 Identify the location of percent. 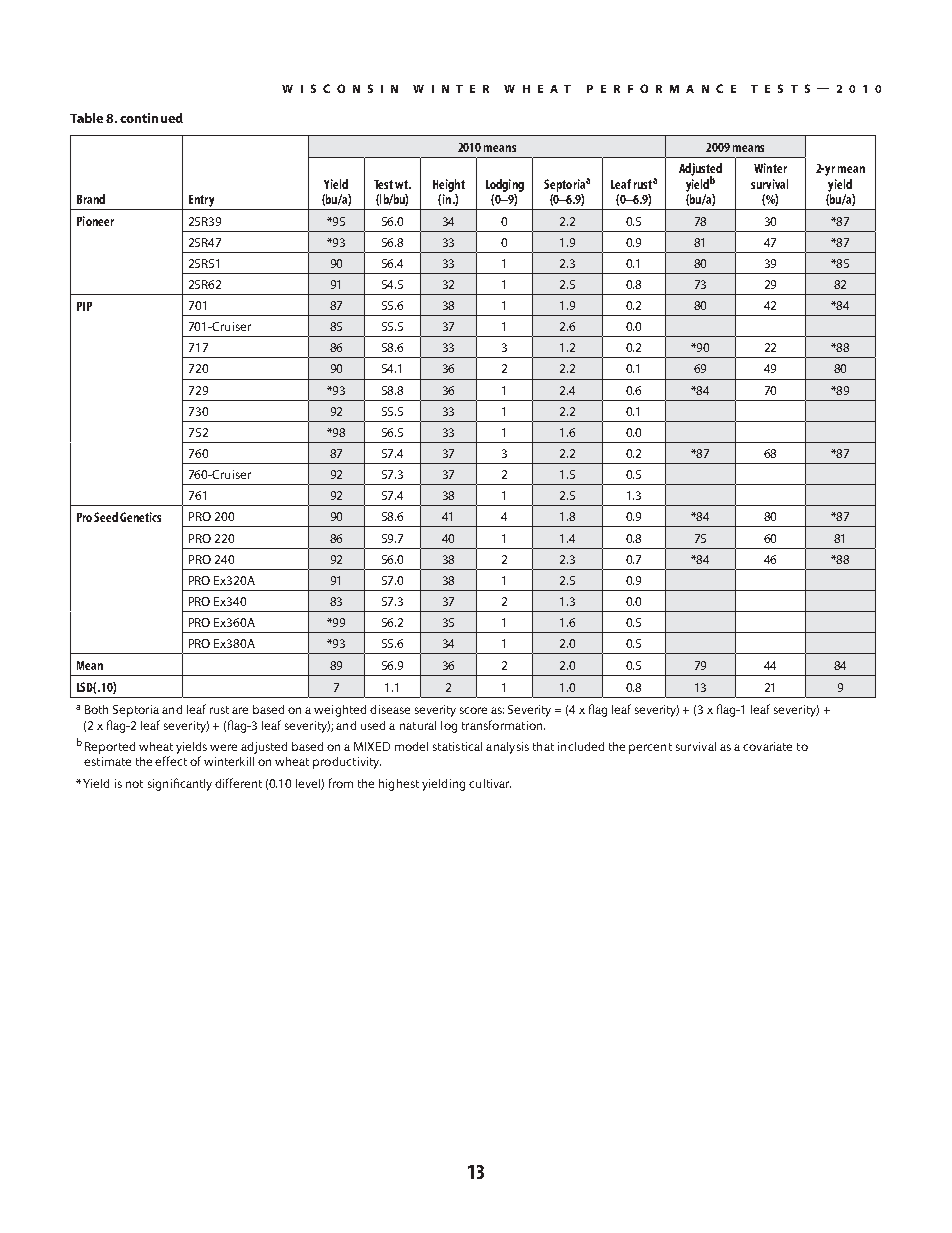
(650, 748).
